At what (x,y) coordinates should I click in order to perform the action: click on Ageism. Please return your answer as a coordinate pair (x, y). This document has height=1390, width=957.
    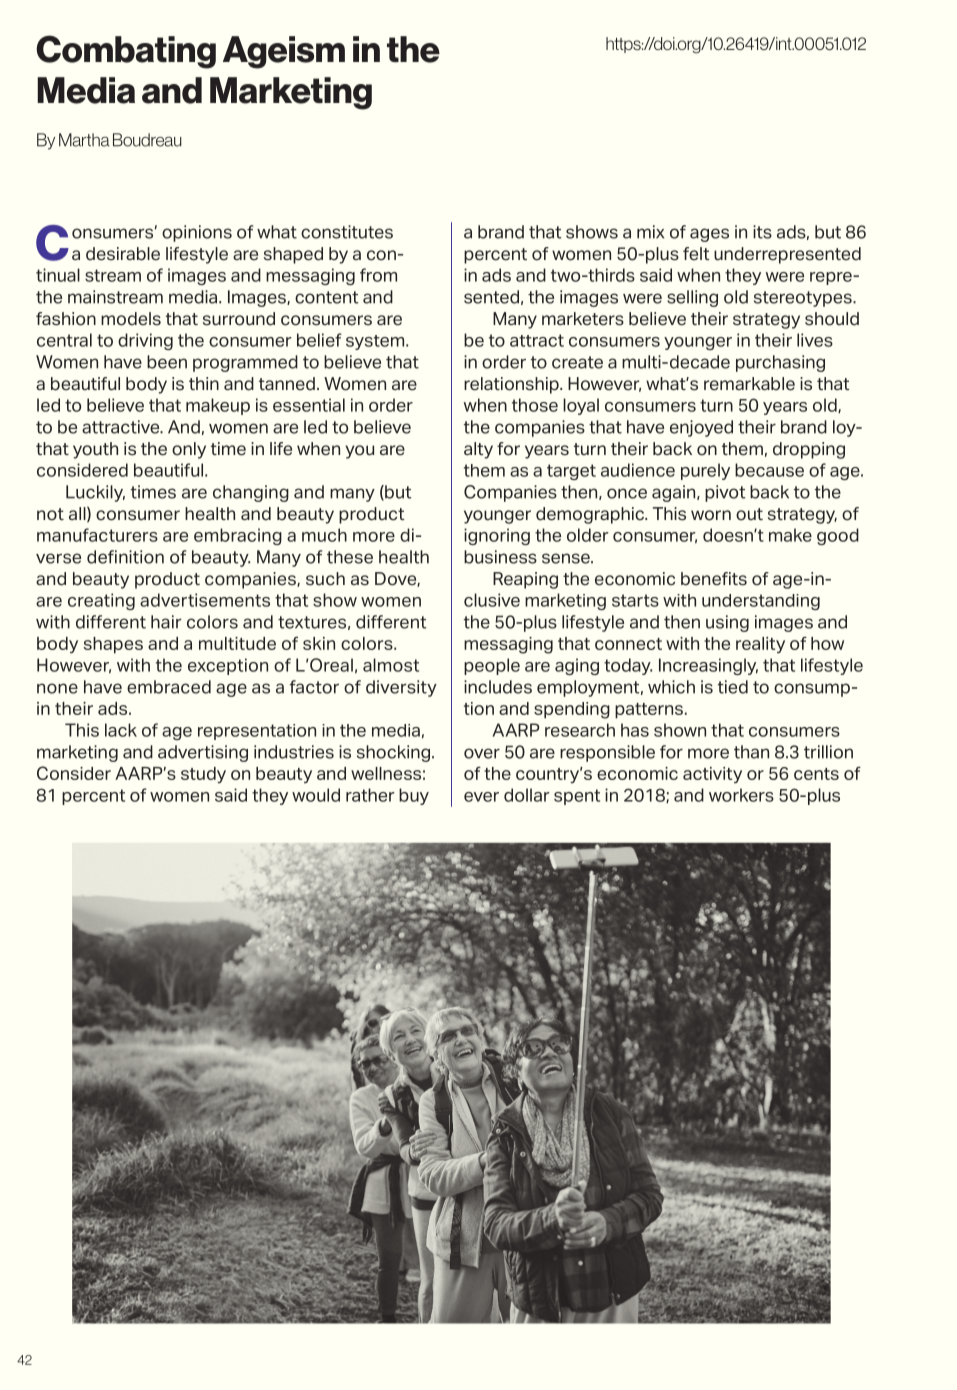
    Looking at the image, I should click on (284, 52).
